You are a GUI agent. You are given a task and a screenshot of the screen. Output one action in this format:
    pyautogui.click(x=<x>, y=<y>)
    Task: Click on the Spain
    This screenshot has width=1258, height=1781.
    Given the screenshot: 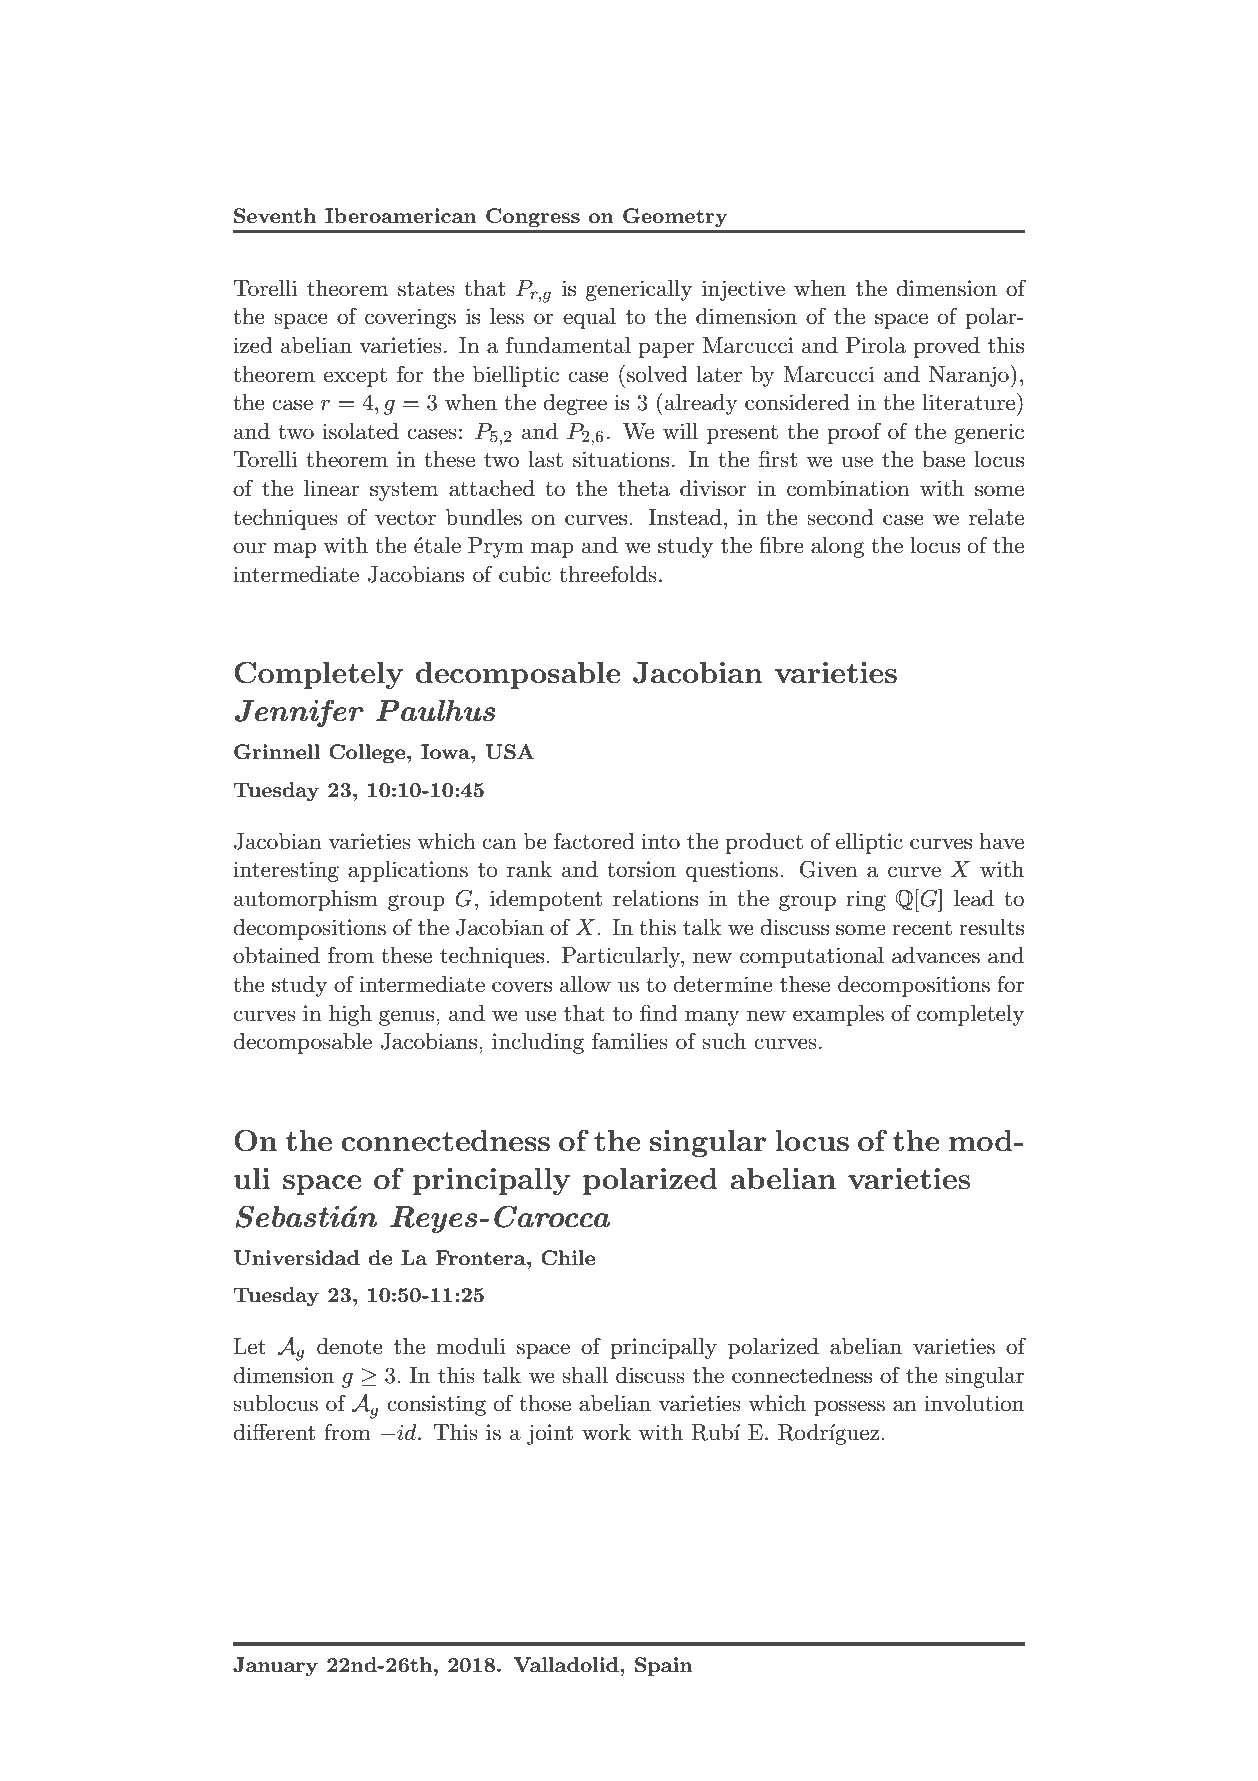 What is the action you would take?
    pyautogui.click(x=664, y=1666)
